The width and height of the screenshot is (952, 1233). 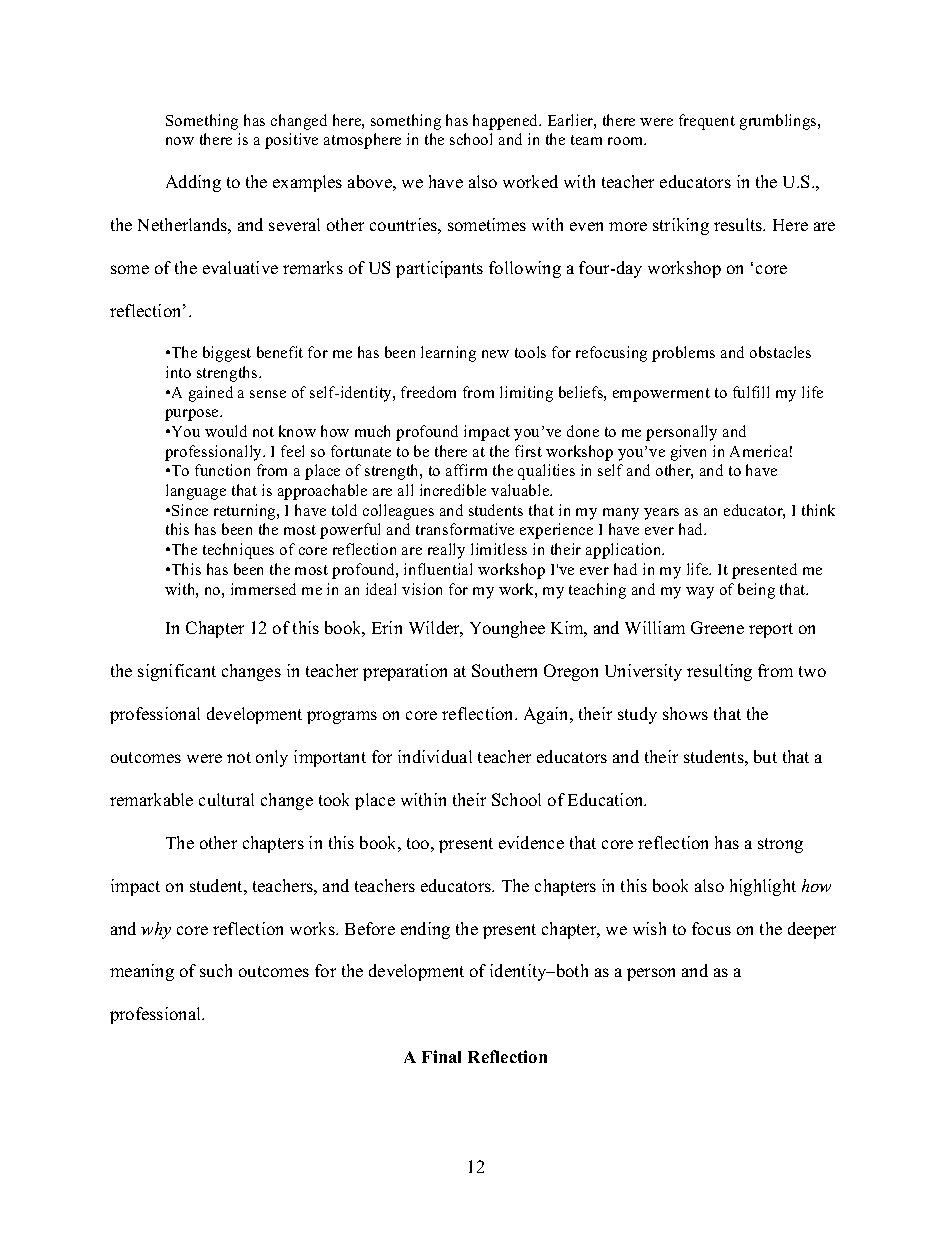 I want to click on new, so click(x=495, y=354).
